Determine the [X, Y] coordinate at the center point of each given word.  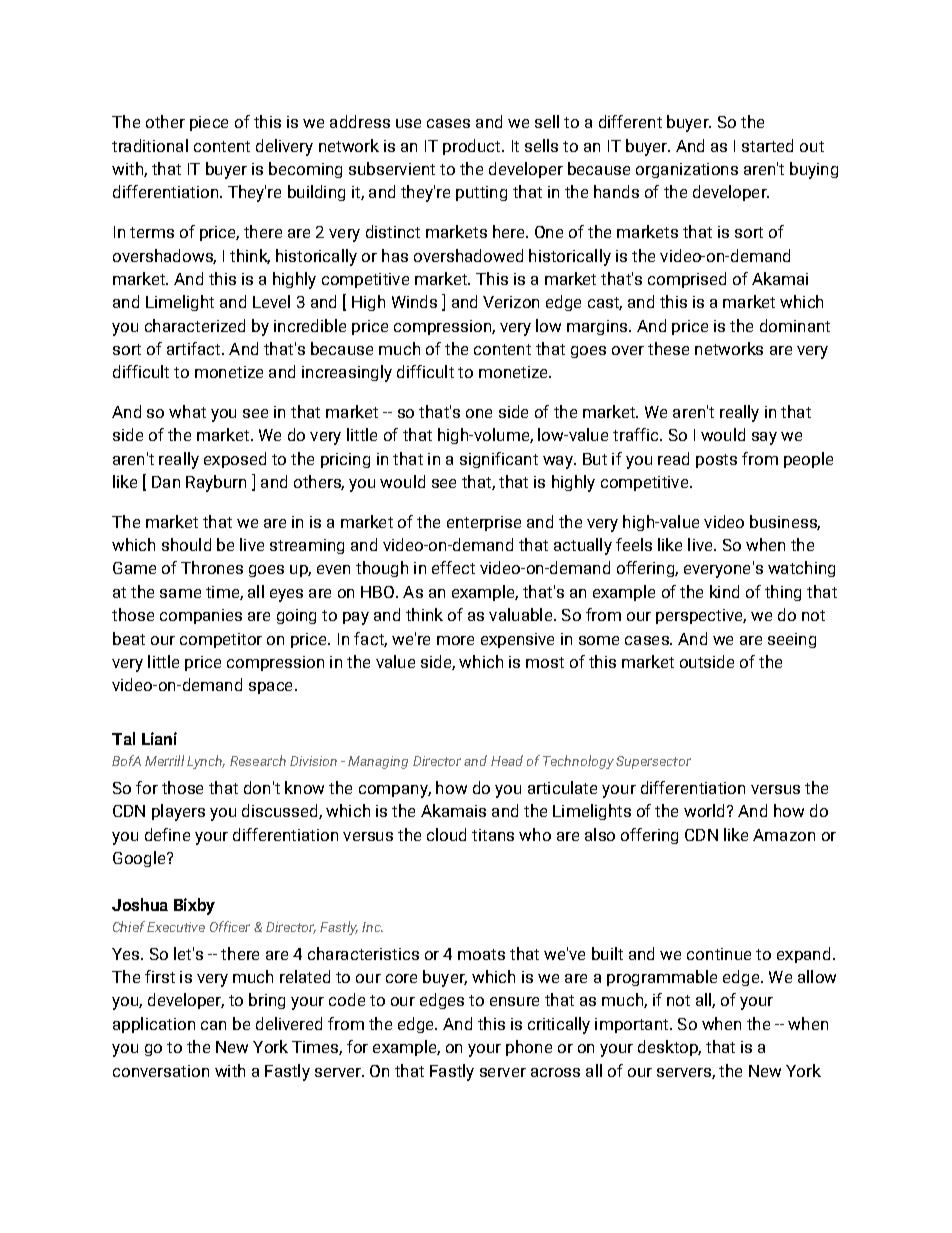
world [704, 810]
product [473, 147]
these [668, 348]
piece [209, 123]
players [178, 812]
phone [529, 1048]
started [767, 145]
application [154, 1025]
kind [724, 591]
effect [453, 567]
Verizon [511, 302]
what [187, 411]
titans [493, 835]
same [180, 593]
